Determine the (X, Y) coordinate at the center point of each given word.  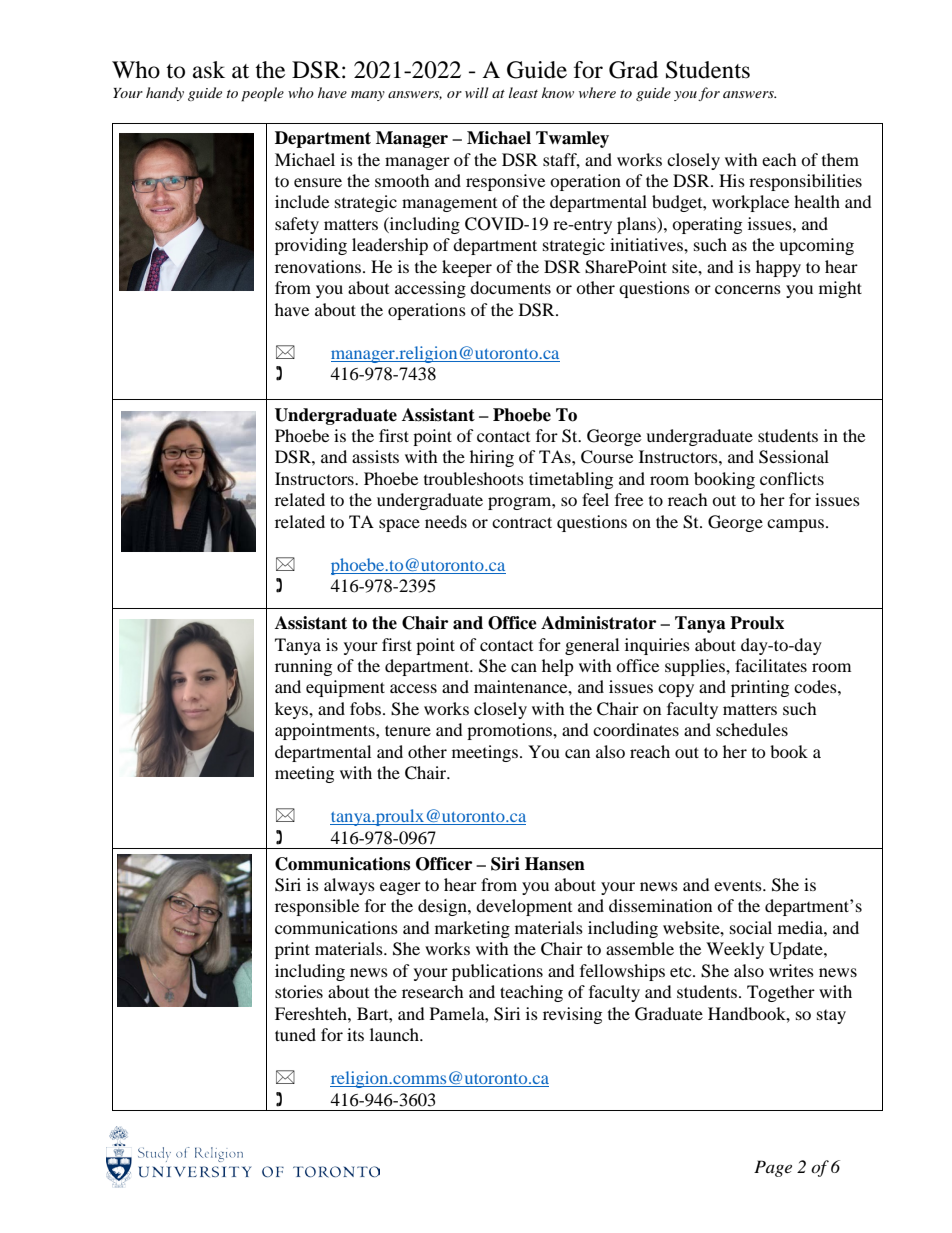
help (558, 667)
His (732, 180)
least (523, 92)
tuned (295, 1034)
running (303, 667)
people (262, 94)
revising (572, 1015)
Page (773, 1168)
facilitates (771, 665)
